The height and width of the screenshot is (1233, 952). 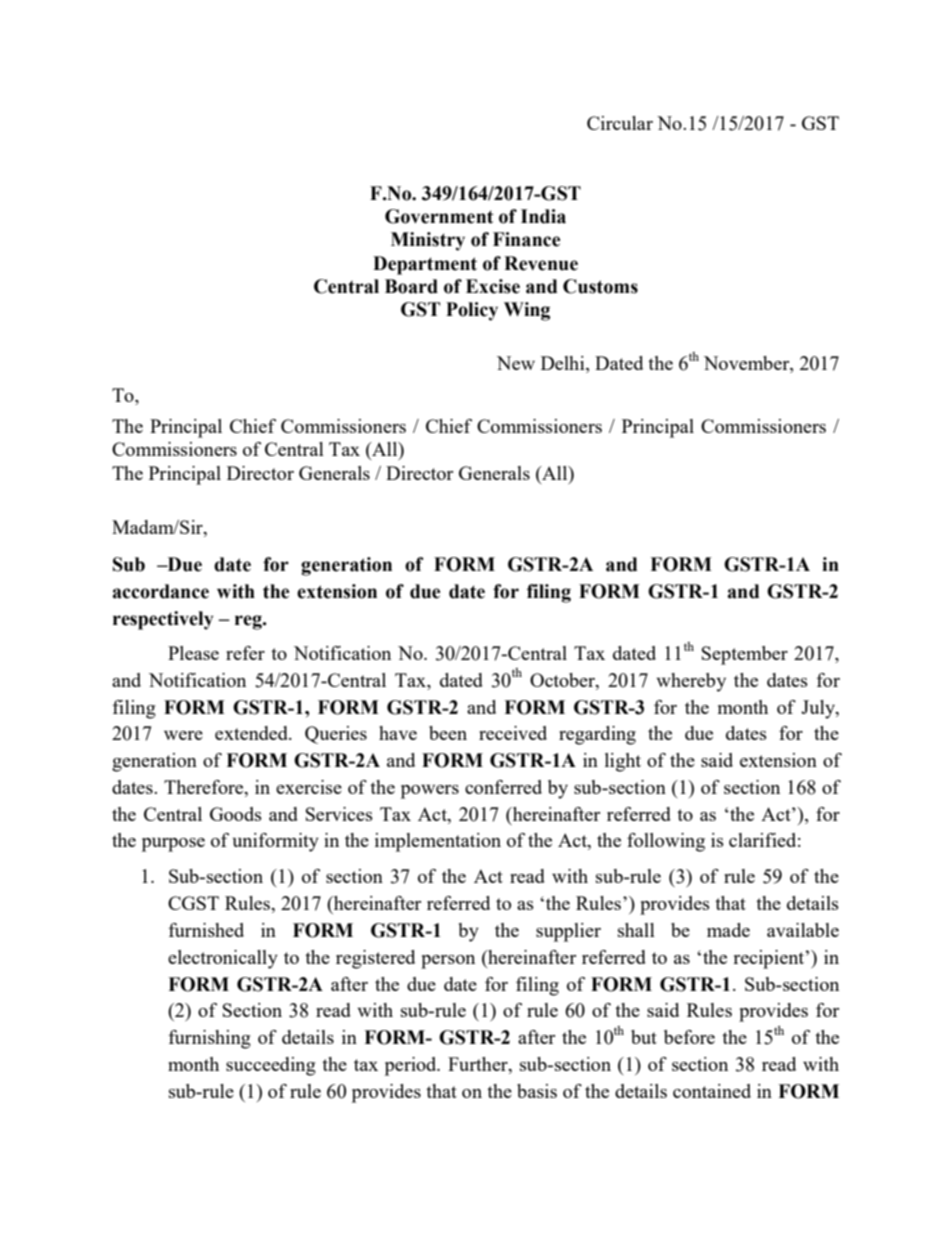 I want to click on Circular, so click(x=620, y=123).
